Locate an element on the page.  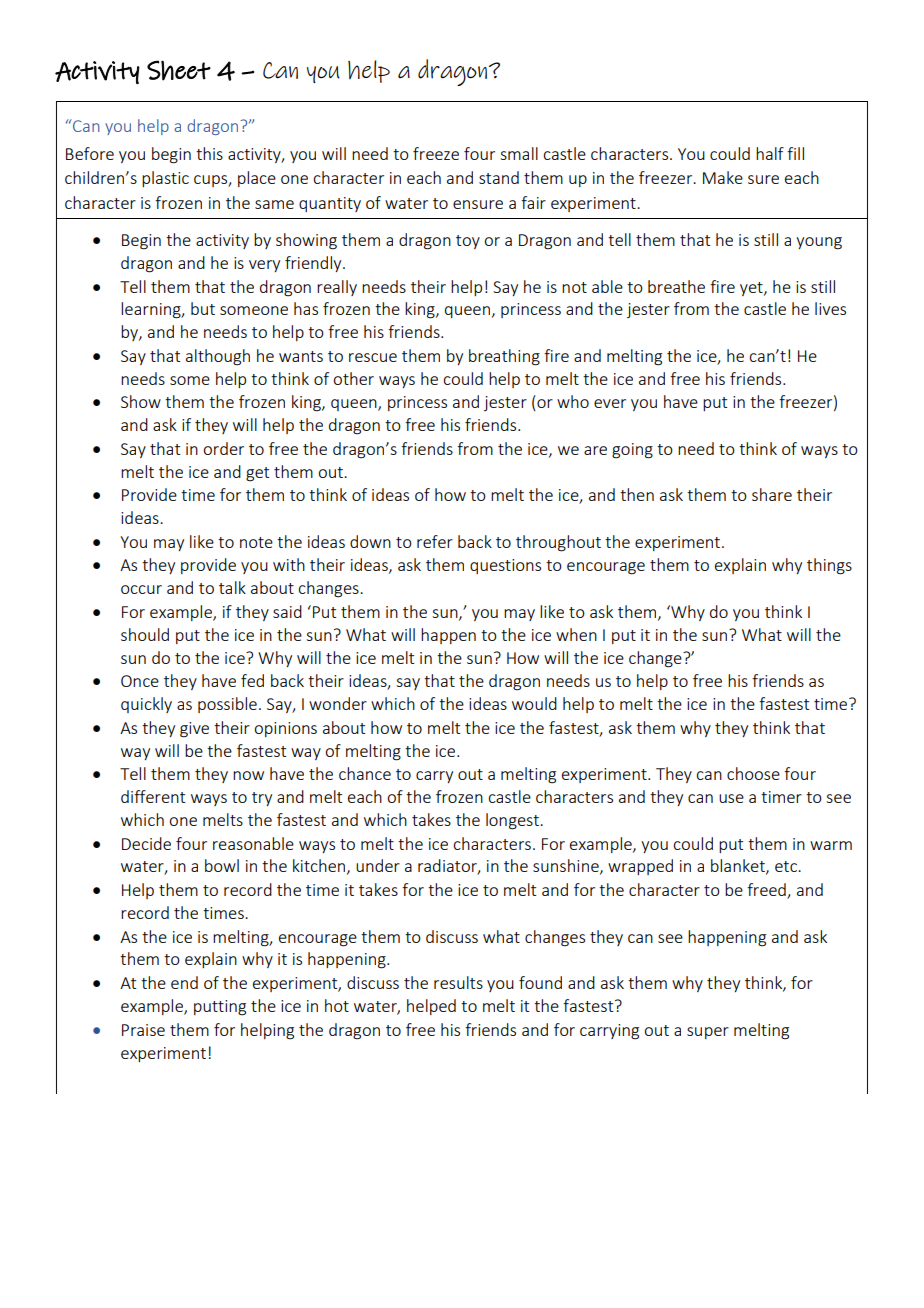
results is located at coordinates (458, 982).
